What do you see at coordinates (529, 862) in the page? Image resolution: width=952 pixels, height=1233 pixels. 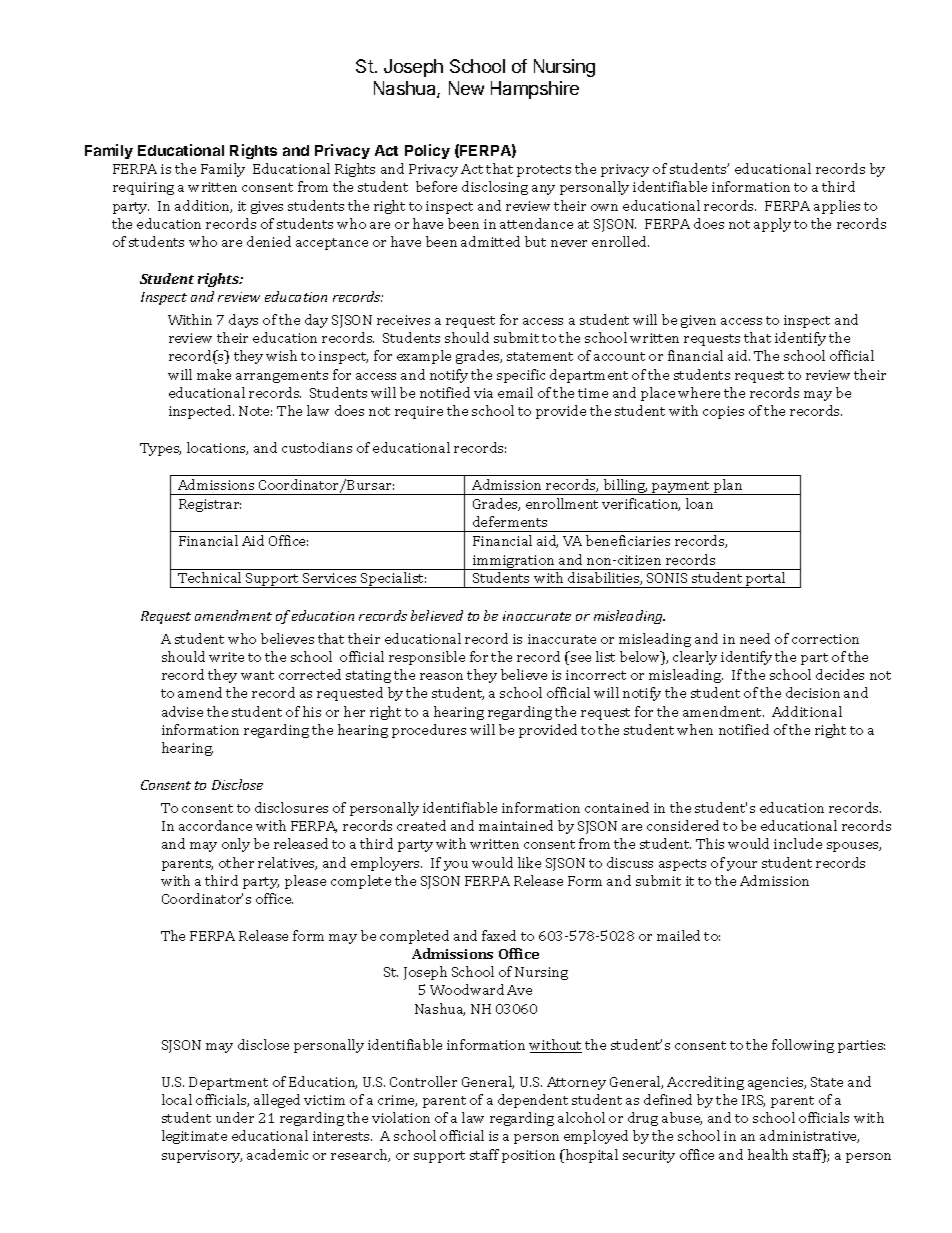 I see `like` at bounding box center [529, 862].
